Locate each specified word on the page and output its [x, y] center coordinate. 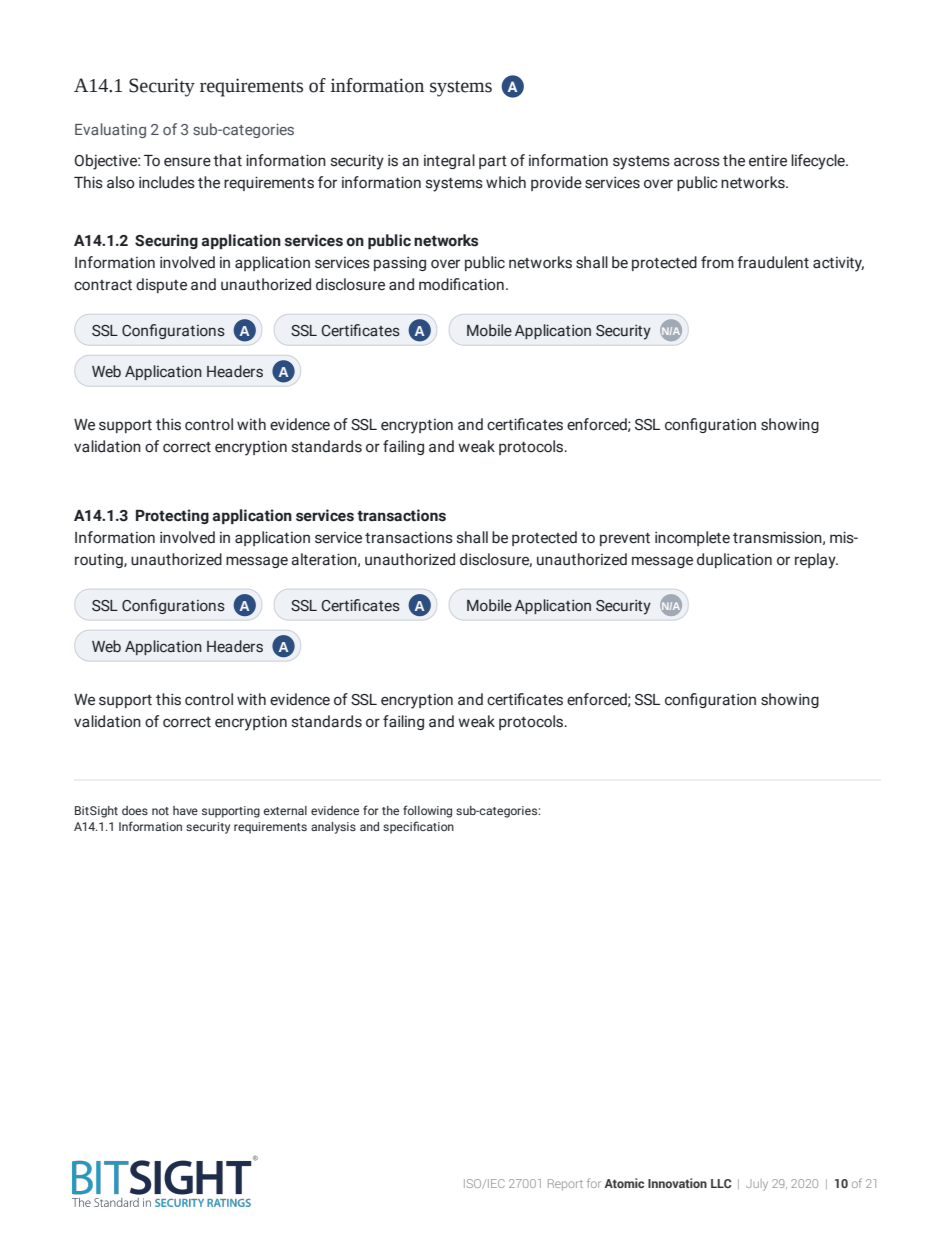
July [757, 1185]
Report [565, 1184]
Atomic [624, 1183]
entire [768, 160]
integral [449, 161]
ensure [187, 162]
